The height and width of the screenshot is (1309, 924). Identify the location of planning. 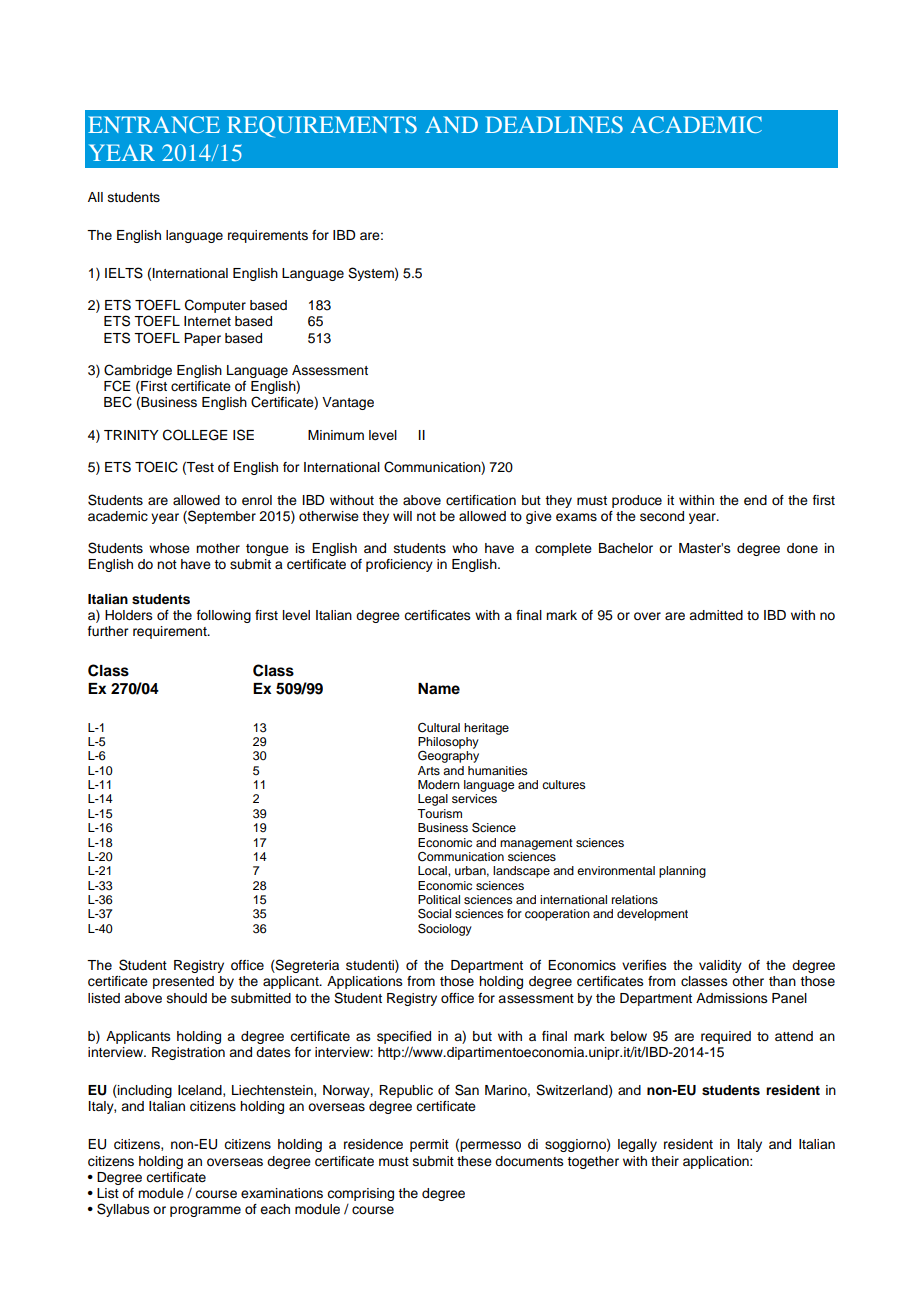
(682, 872).
